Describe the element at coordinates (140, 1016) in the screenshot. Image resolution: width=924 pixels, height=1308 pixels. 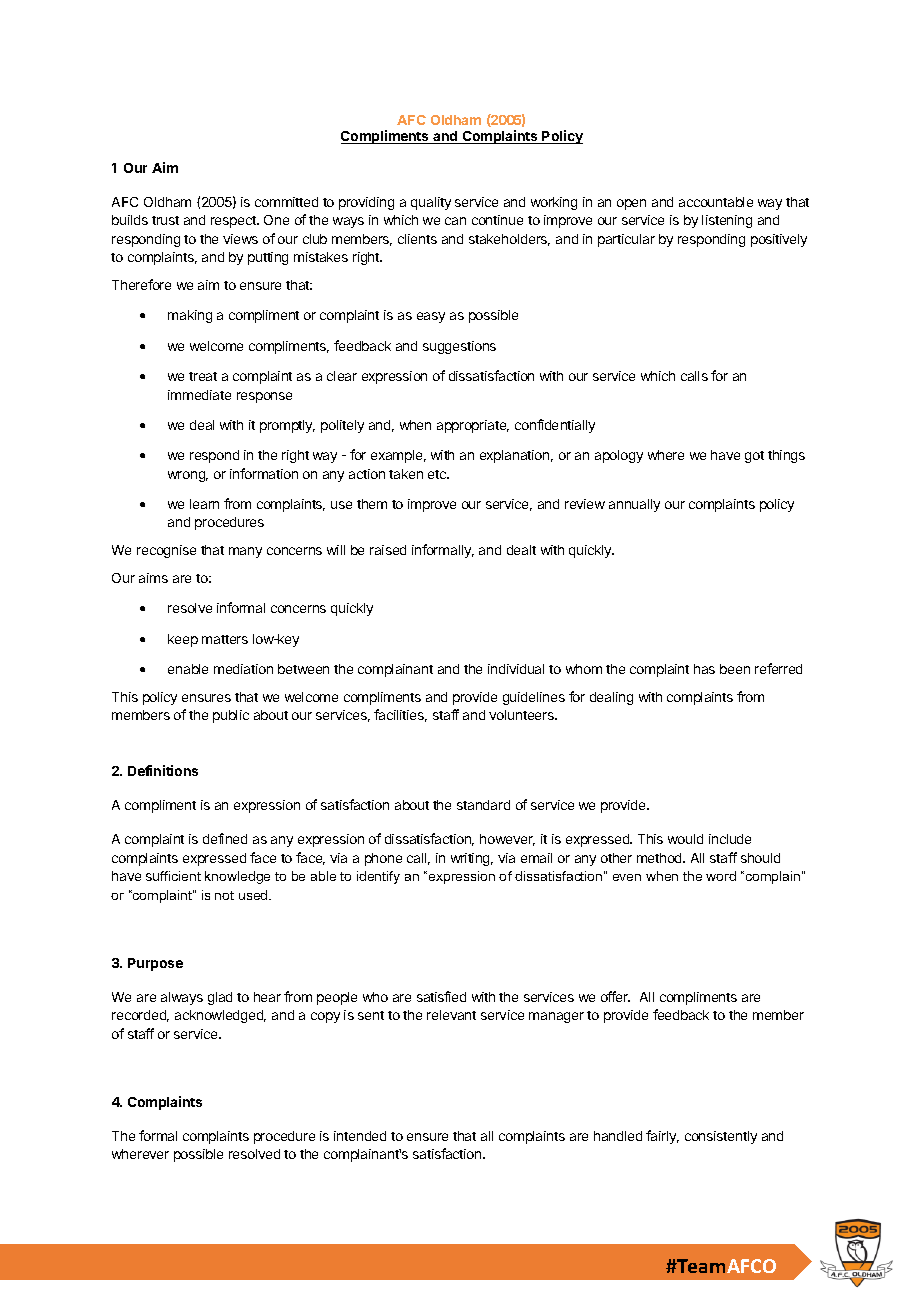
I see `recorded` at that location.
